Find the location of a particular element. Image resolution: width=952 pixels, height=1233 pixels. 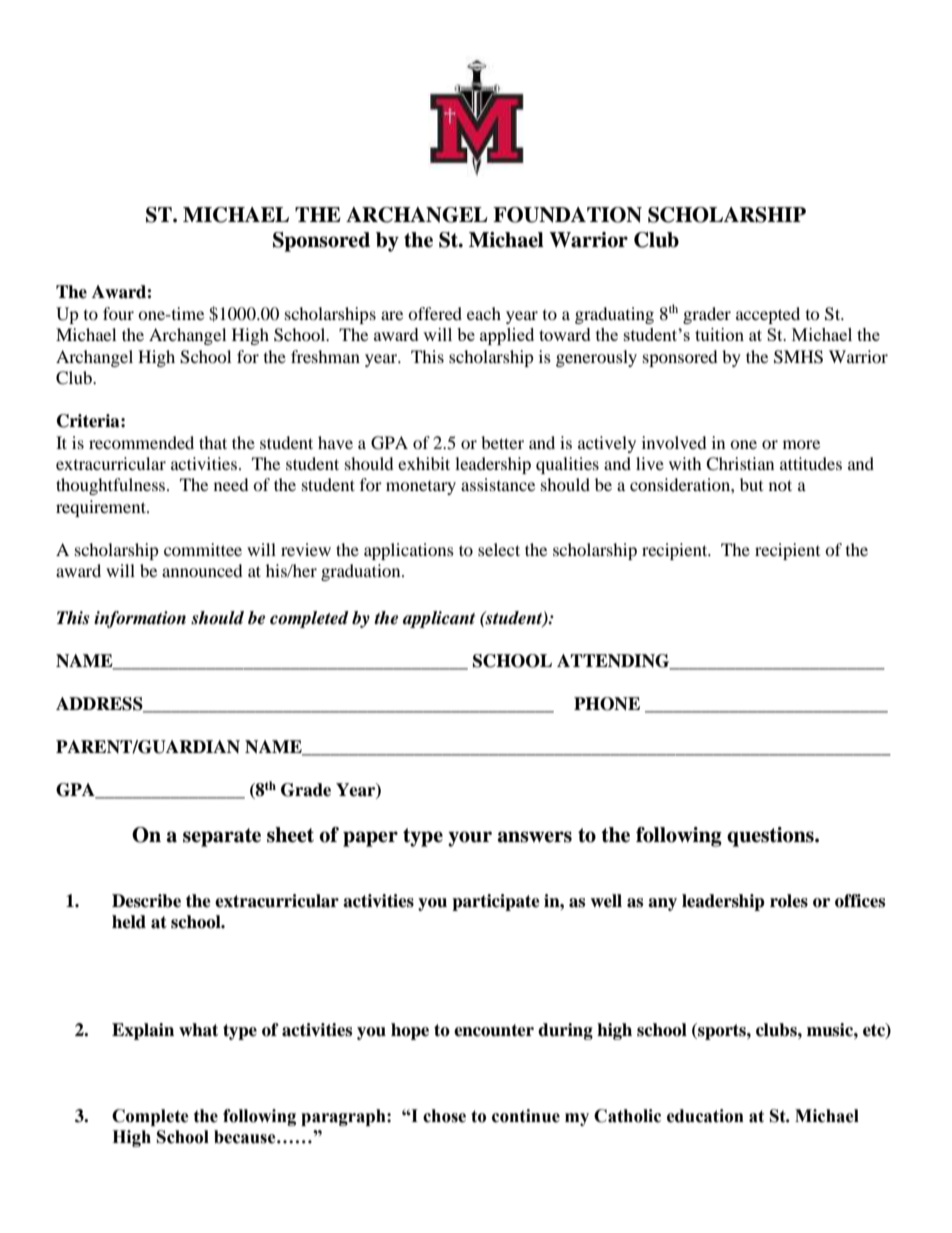

four is located at coordinates (118, 313).
